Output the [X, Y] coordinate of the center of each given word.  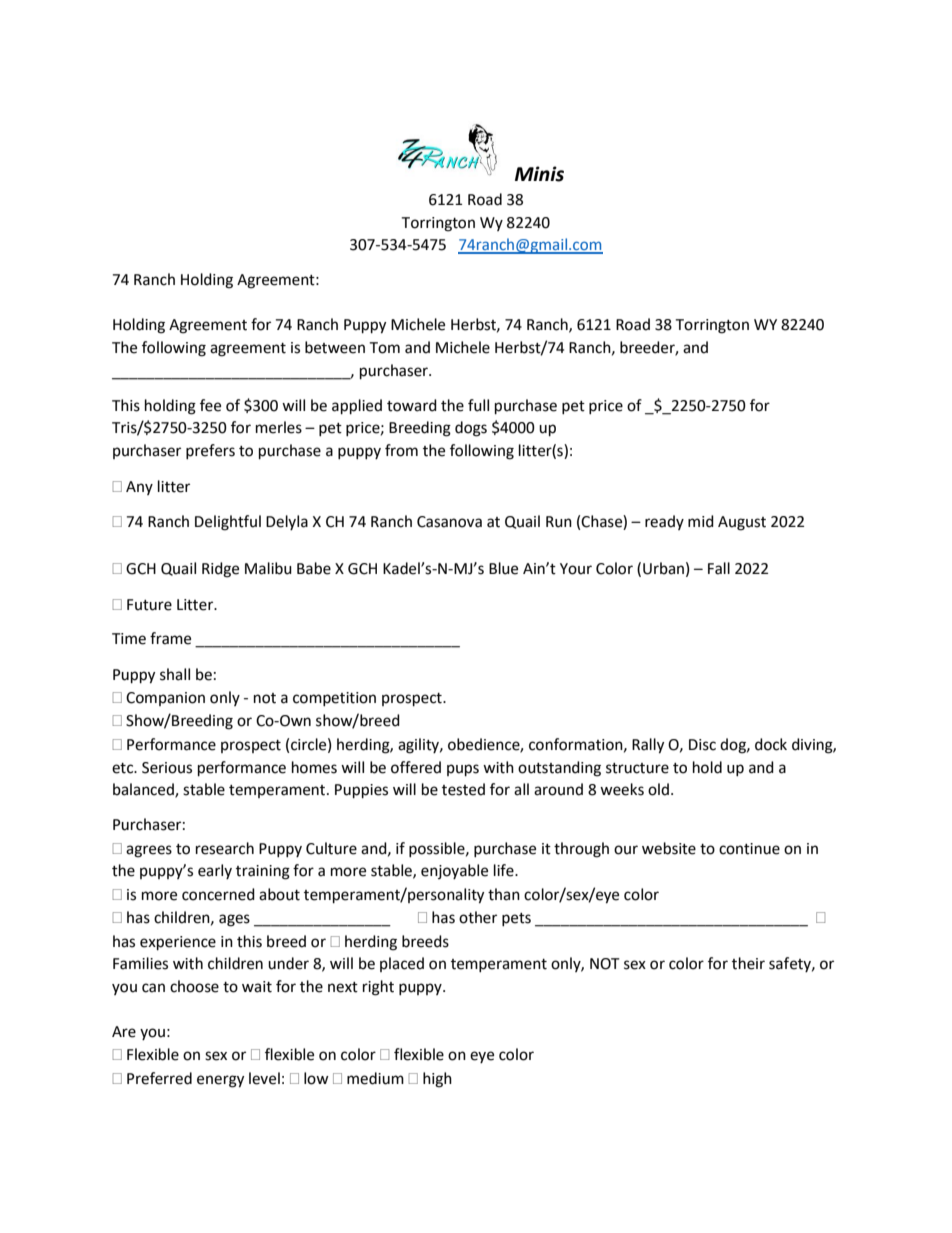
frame [170, 638]
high [437, 1080]
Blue [503, 568]
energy [220, 1081]
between [335, 347]
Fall [719, 568]
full [478, 405]
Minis [539, 174]
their [748, 963]
